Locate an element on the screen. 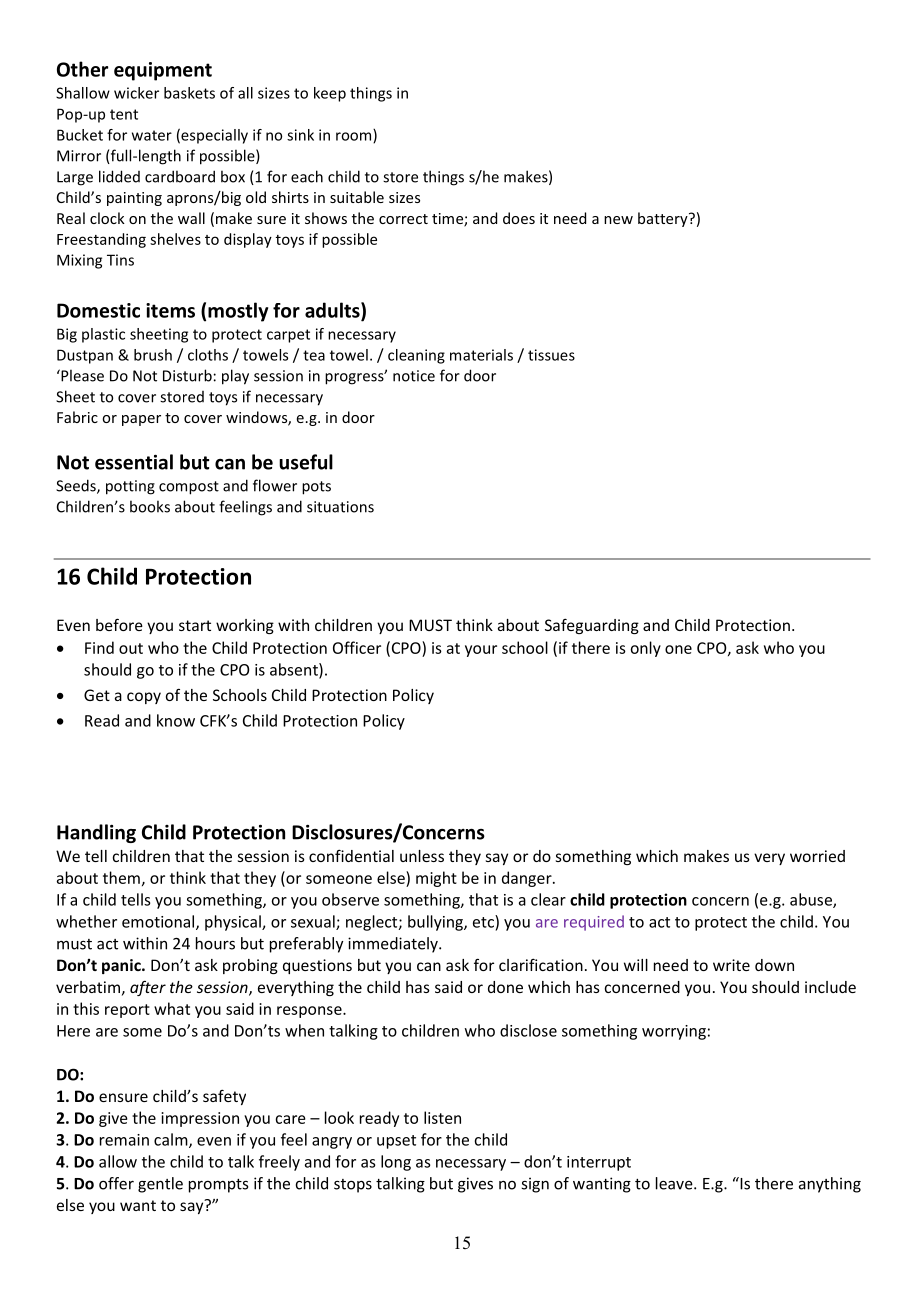 This screenshot has width=924, height=1308. your is located at coordinates (481, 651).
